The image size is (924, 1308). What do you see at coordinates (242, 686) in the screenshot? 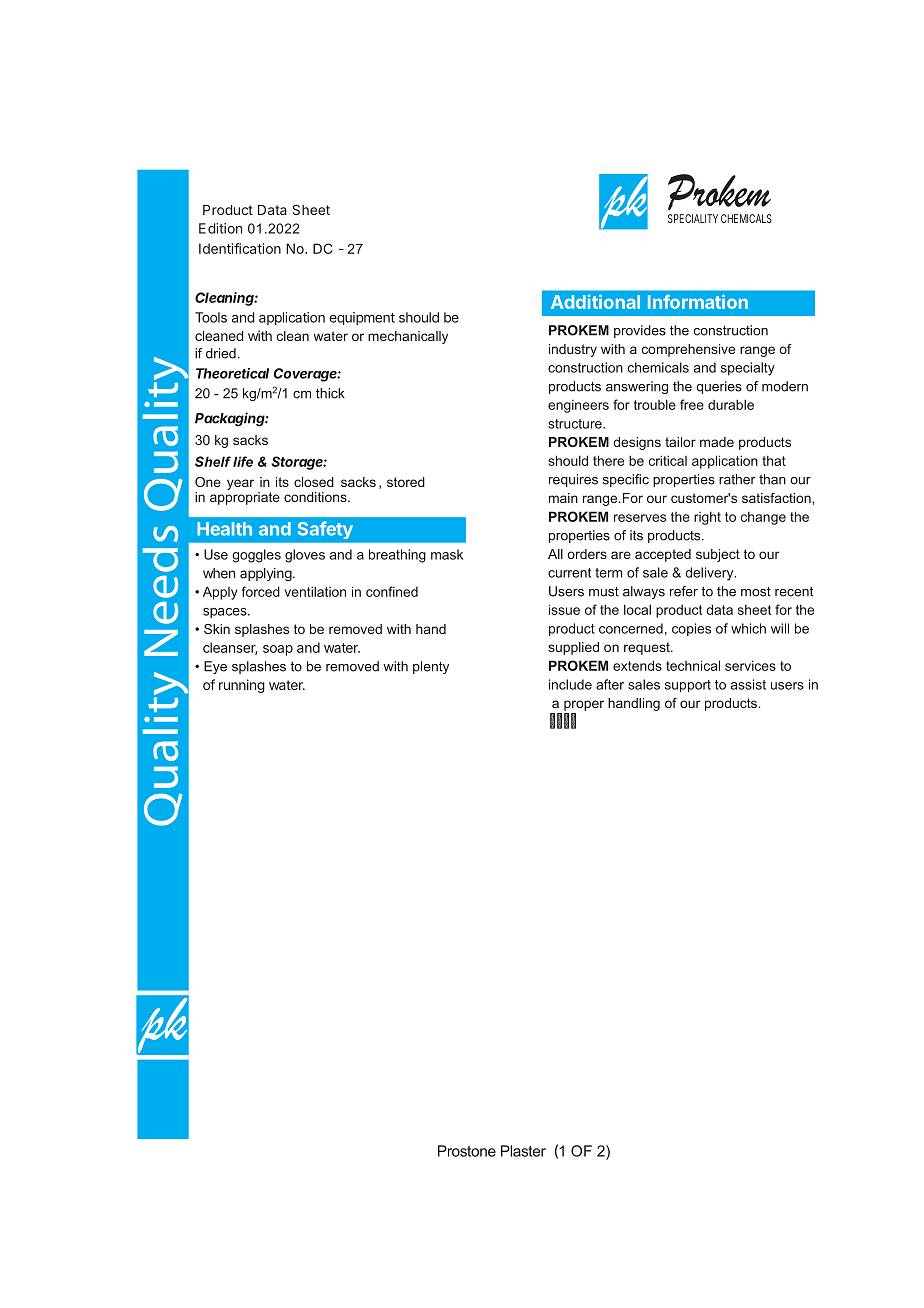
I see `running` at bounding box center [242, 686].
